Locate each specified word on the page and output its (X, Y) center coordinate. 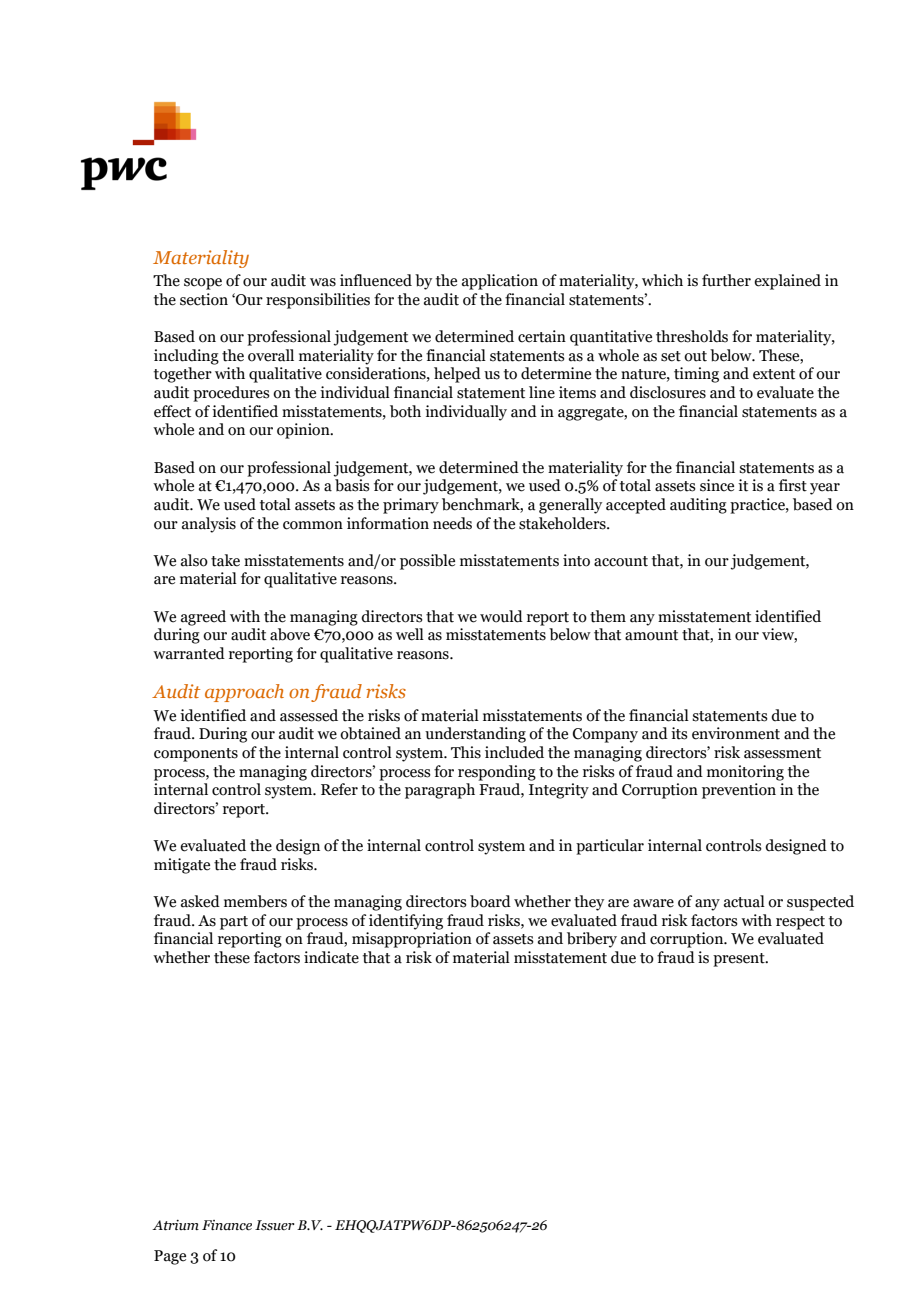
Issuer (275, 1225)
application (500, 282)
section (204, 299)
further (726, 280)
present (740, 960)
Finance (227, 1225)
